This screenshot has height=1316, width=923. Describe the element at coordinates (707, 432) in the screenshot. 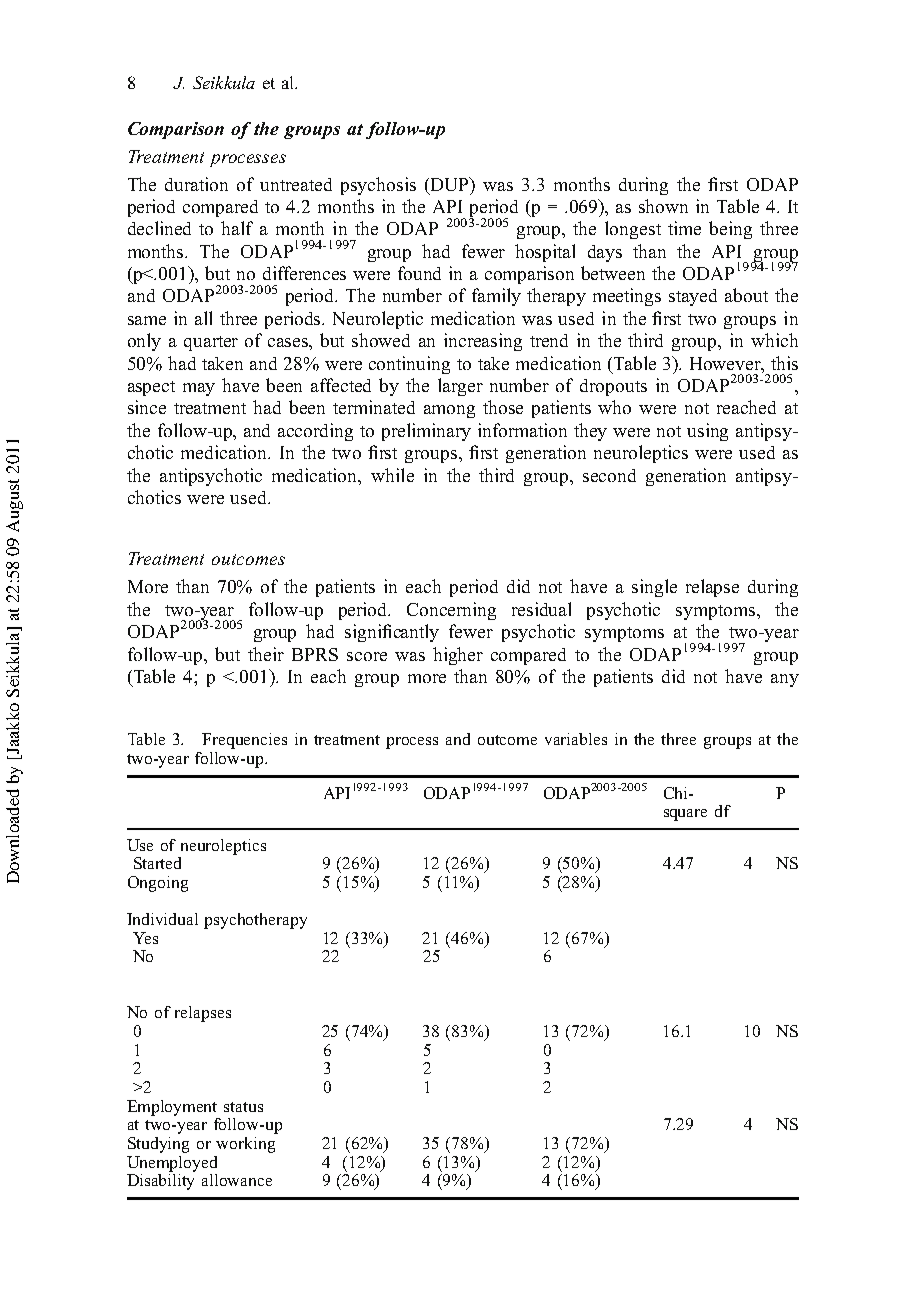

I see `using` at that location.
